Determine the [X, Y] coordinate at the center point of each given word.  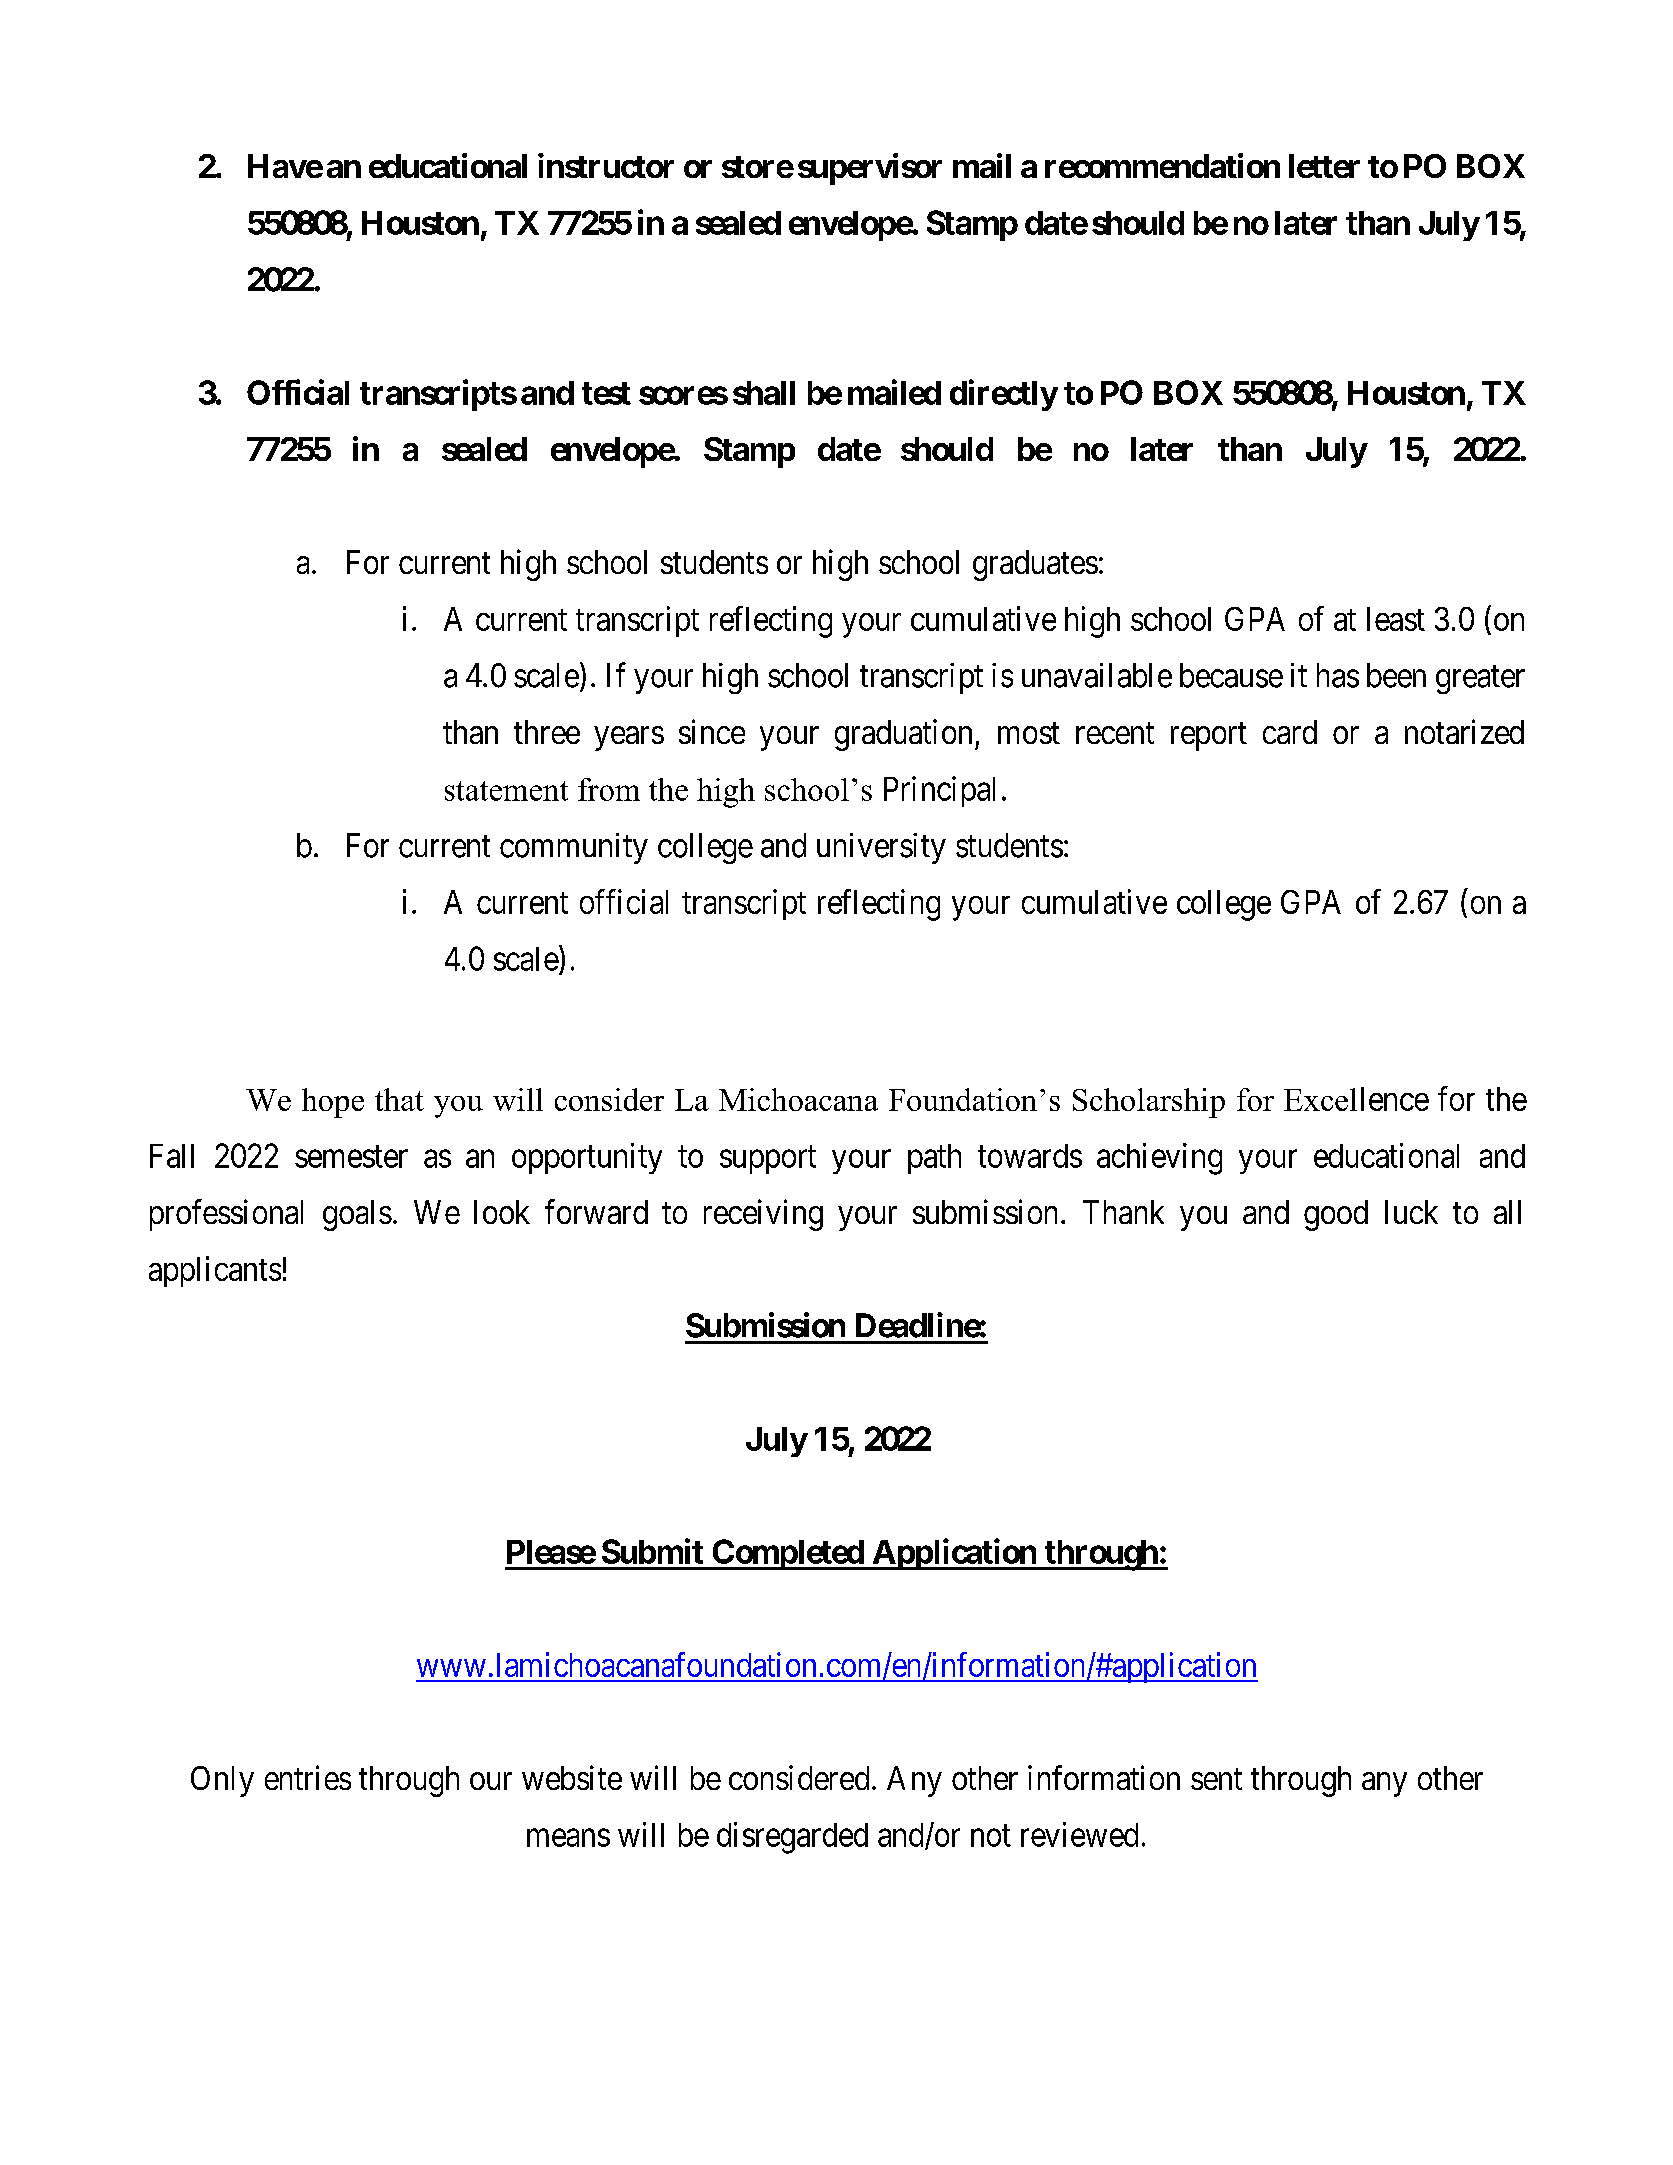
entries [308, 1777]
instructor [606, 165]
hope [333, 1103]
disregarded [792, 1838]
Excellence [1356, 1099]
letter [1324, 166]
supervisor [870, 169]
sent [1216, 1779]
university [881, 848]
